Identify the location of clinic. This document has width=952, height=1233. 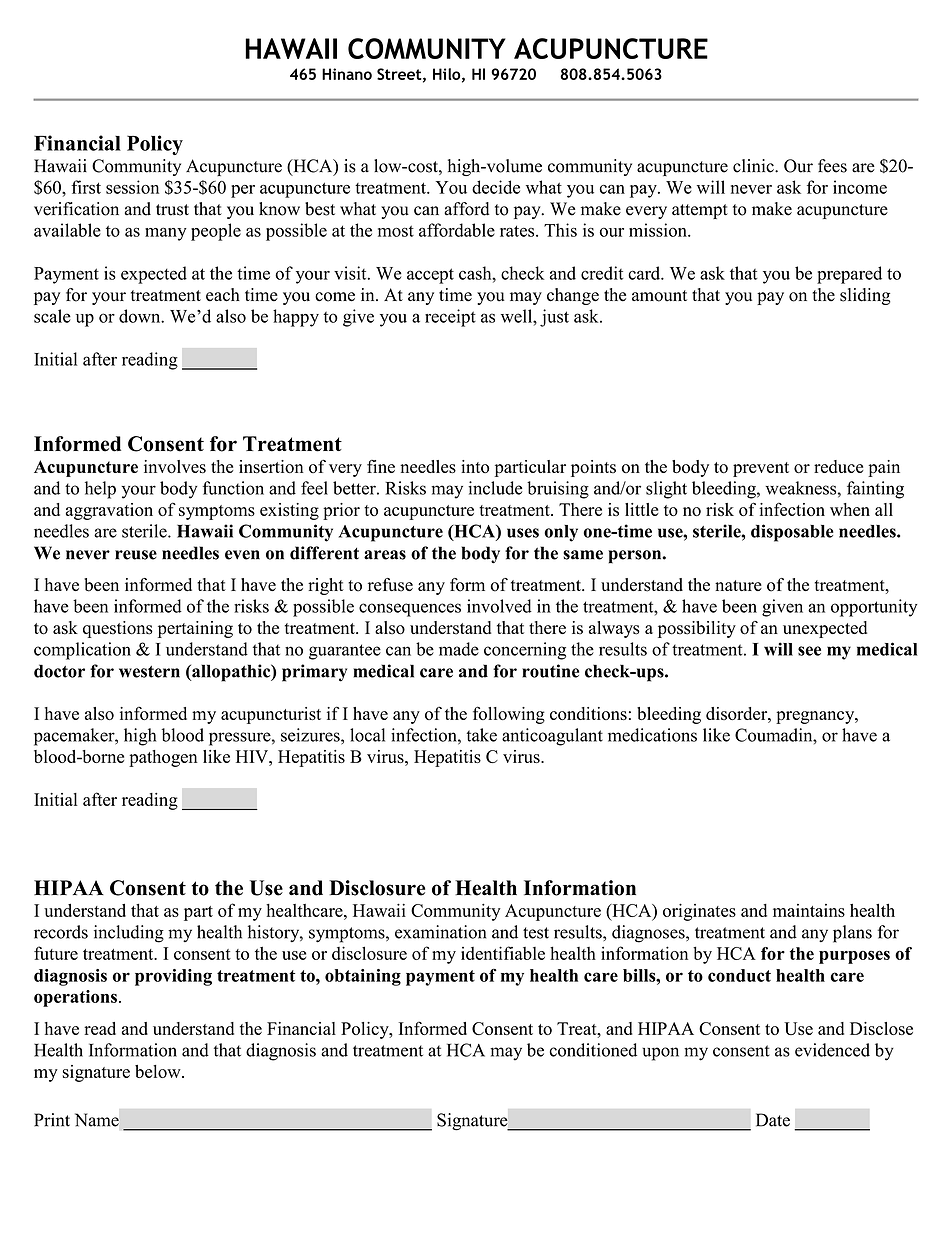
(754, 166).
